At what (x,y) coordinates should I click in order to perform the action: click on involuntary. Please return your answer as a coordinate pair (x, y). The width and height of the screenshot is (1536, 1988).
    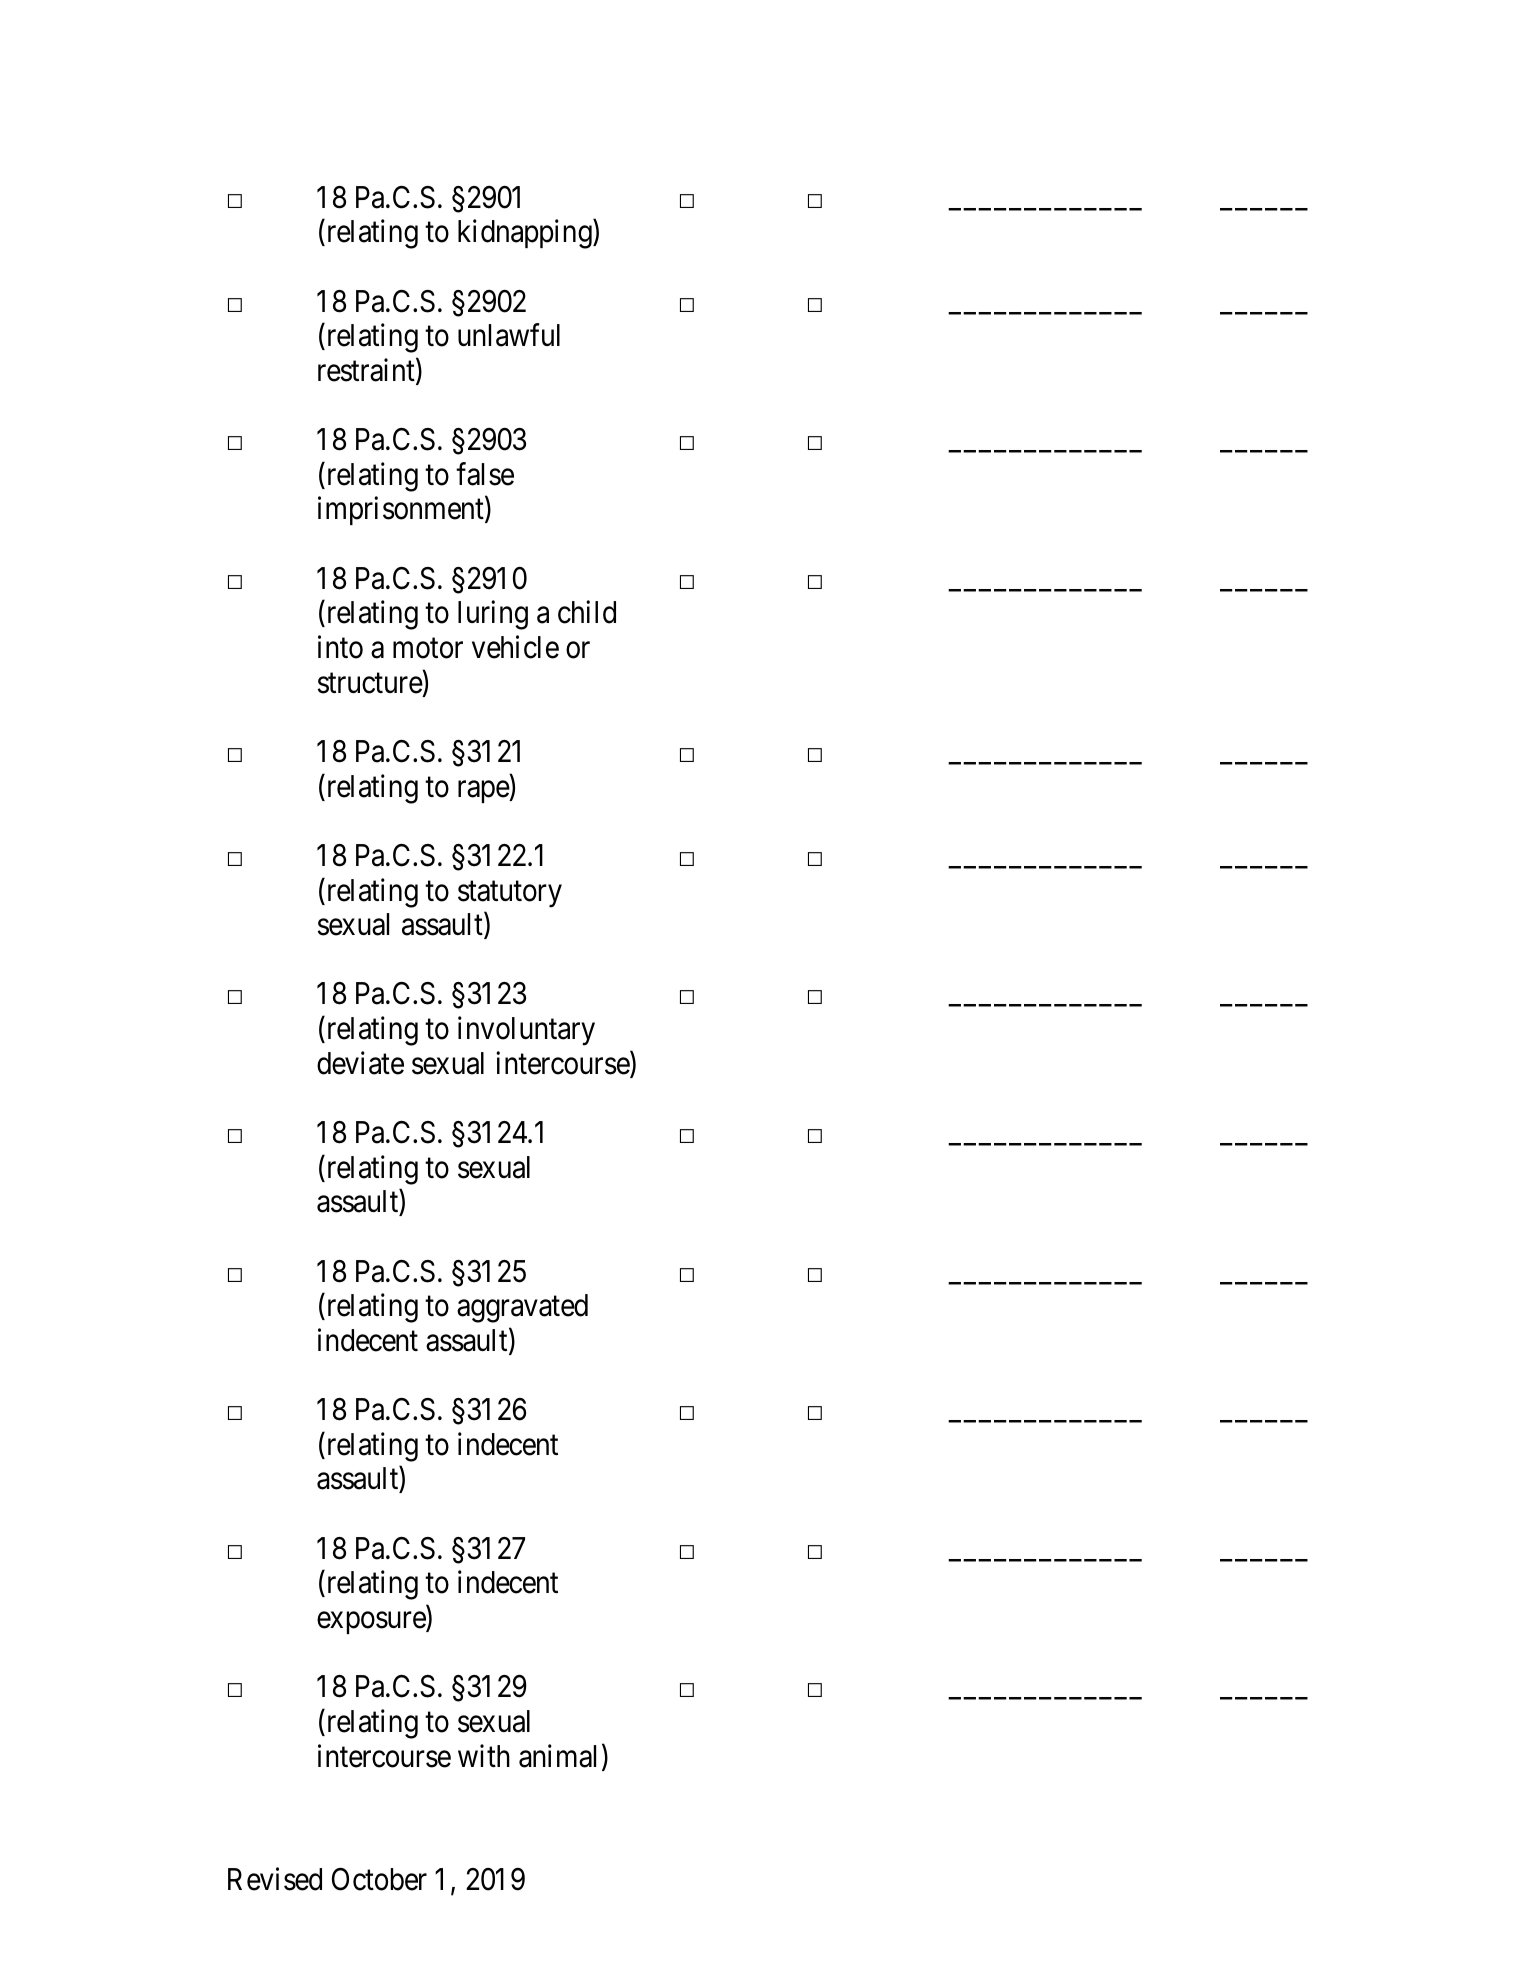
    Looking at the image, I should click on (526, 1031).
